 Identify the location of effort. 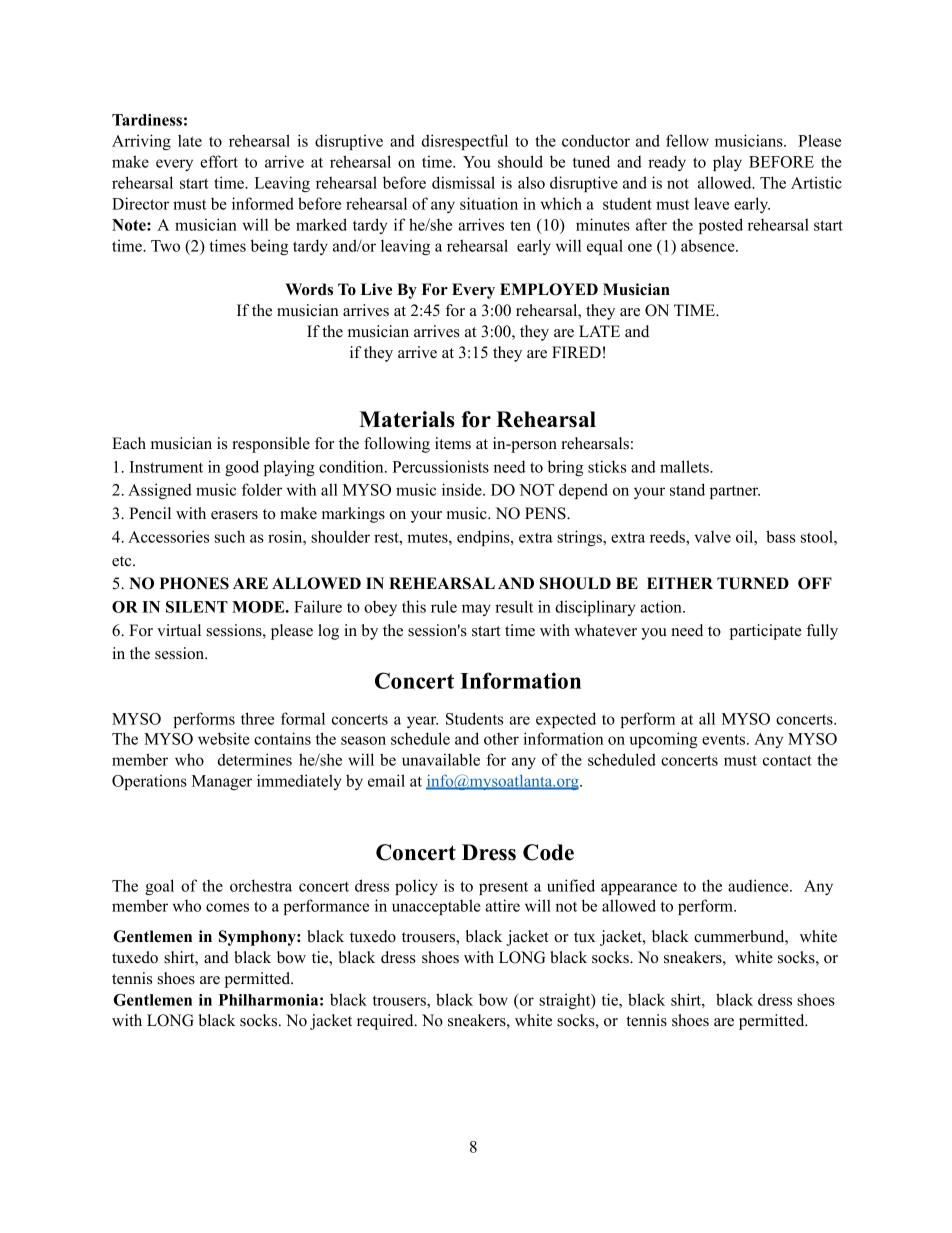
(219, 161).
